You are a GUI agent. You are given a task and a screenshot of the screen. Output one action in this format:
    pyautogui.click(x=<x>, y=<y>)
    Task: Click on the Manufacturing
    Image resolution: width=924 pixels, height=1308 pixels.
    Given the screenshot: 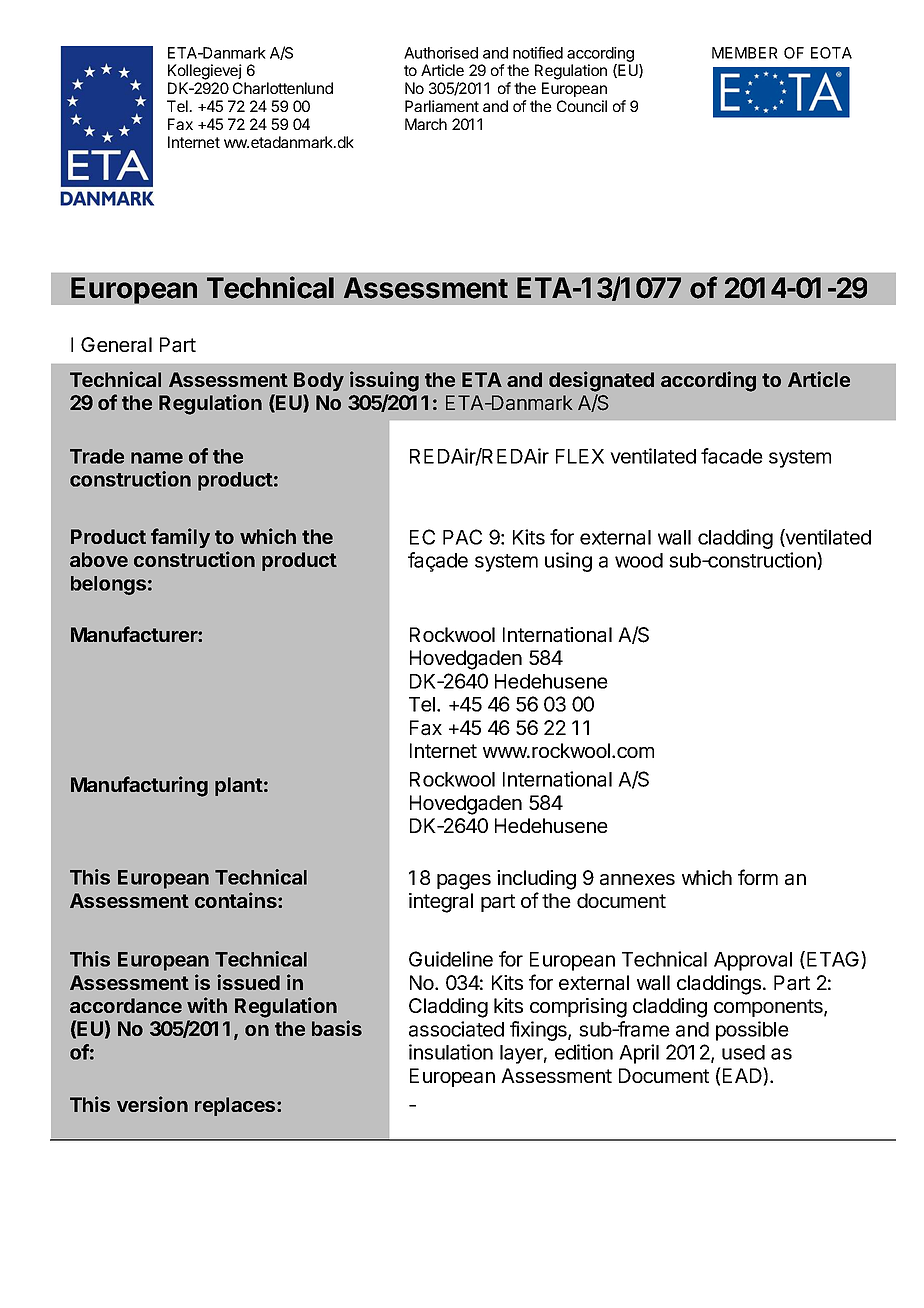 What is the action you would take?
    pyautogui.click(x=139, y=786)
